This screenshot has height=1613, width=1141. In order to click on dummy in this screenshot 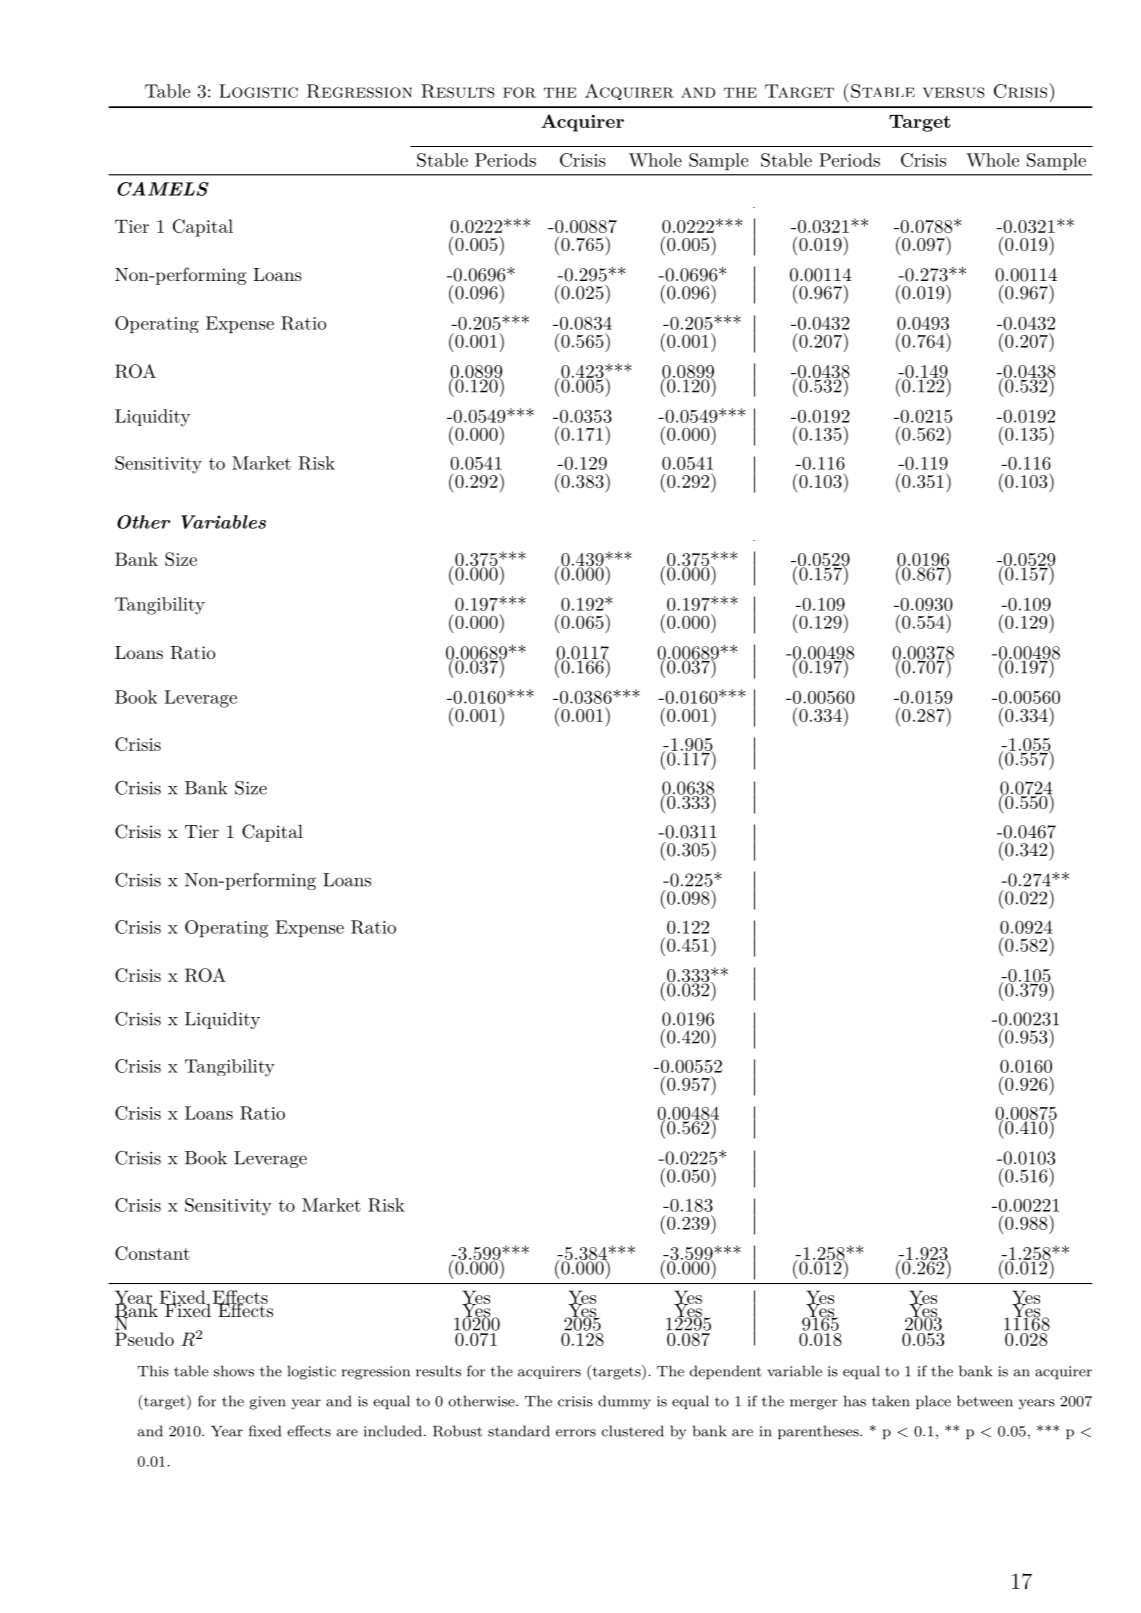, I will do `click(624, 1402)`.
